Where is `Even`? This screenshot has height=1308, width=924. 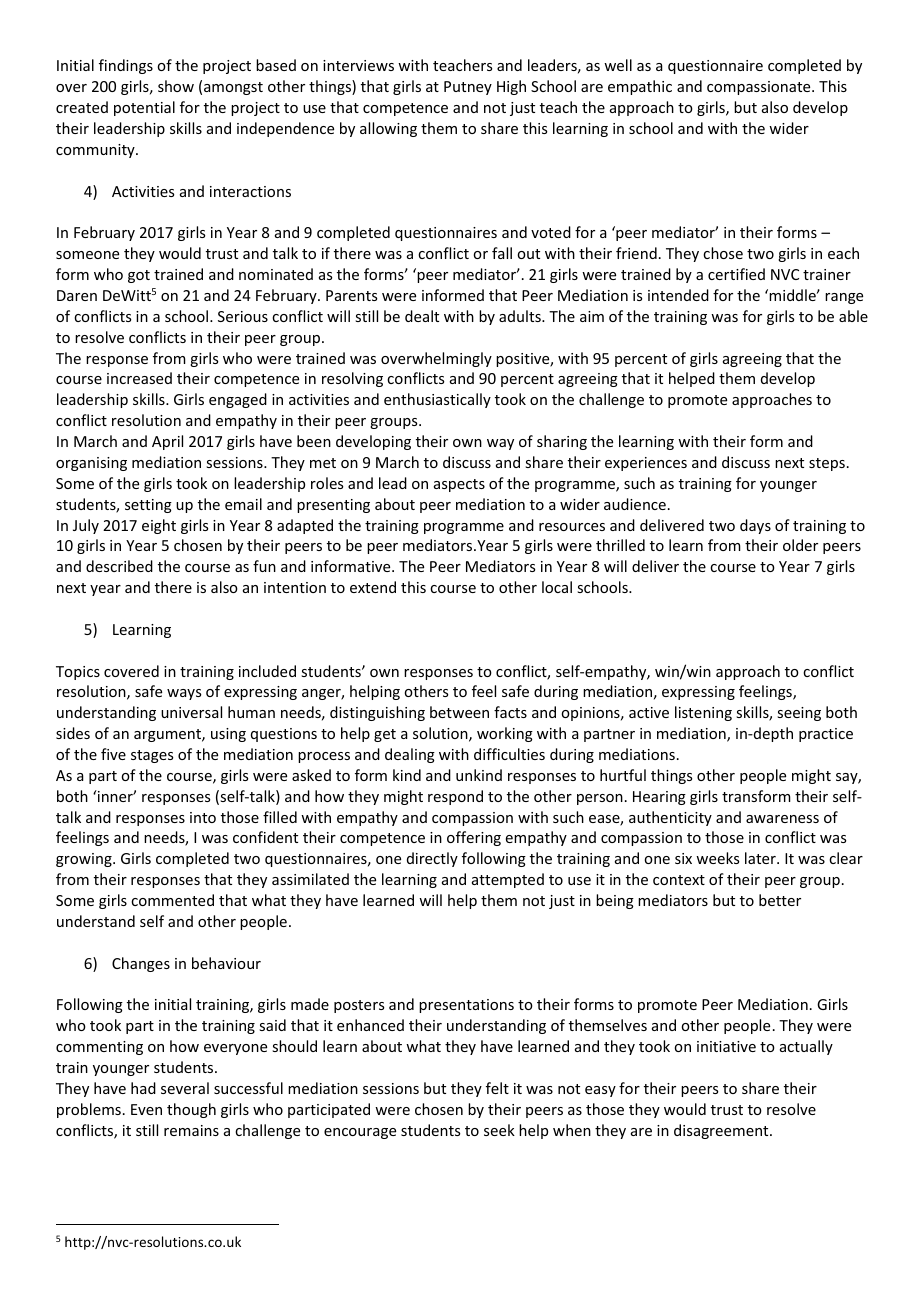
Even is located at coordinates (146, 1109).
